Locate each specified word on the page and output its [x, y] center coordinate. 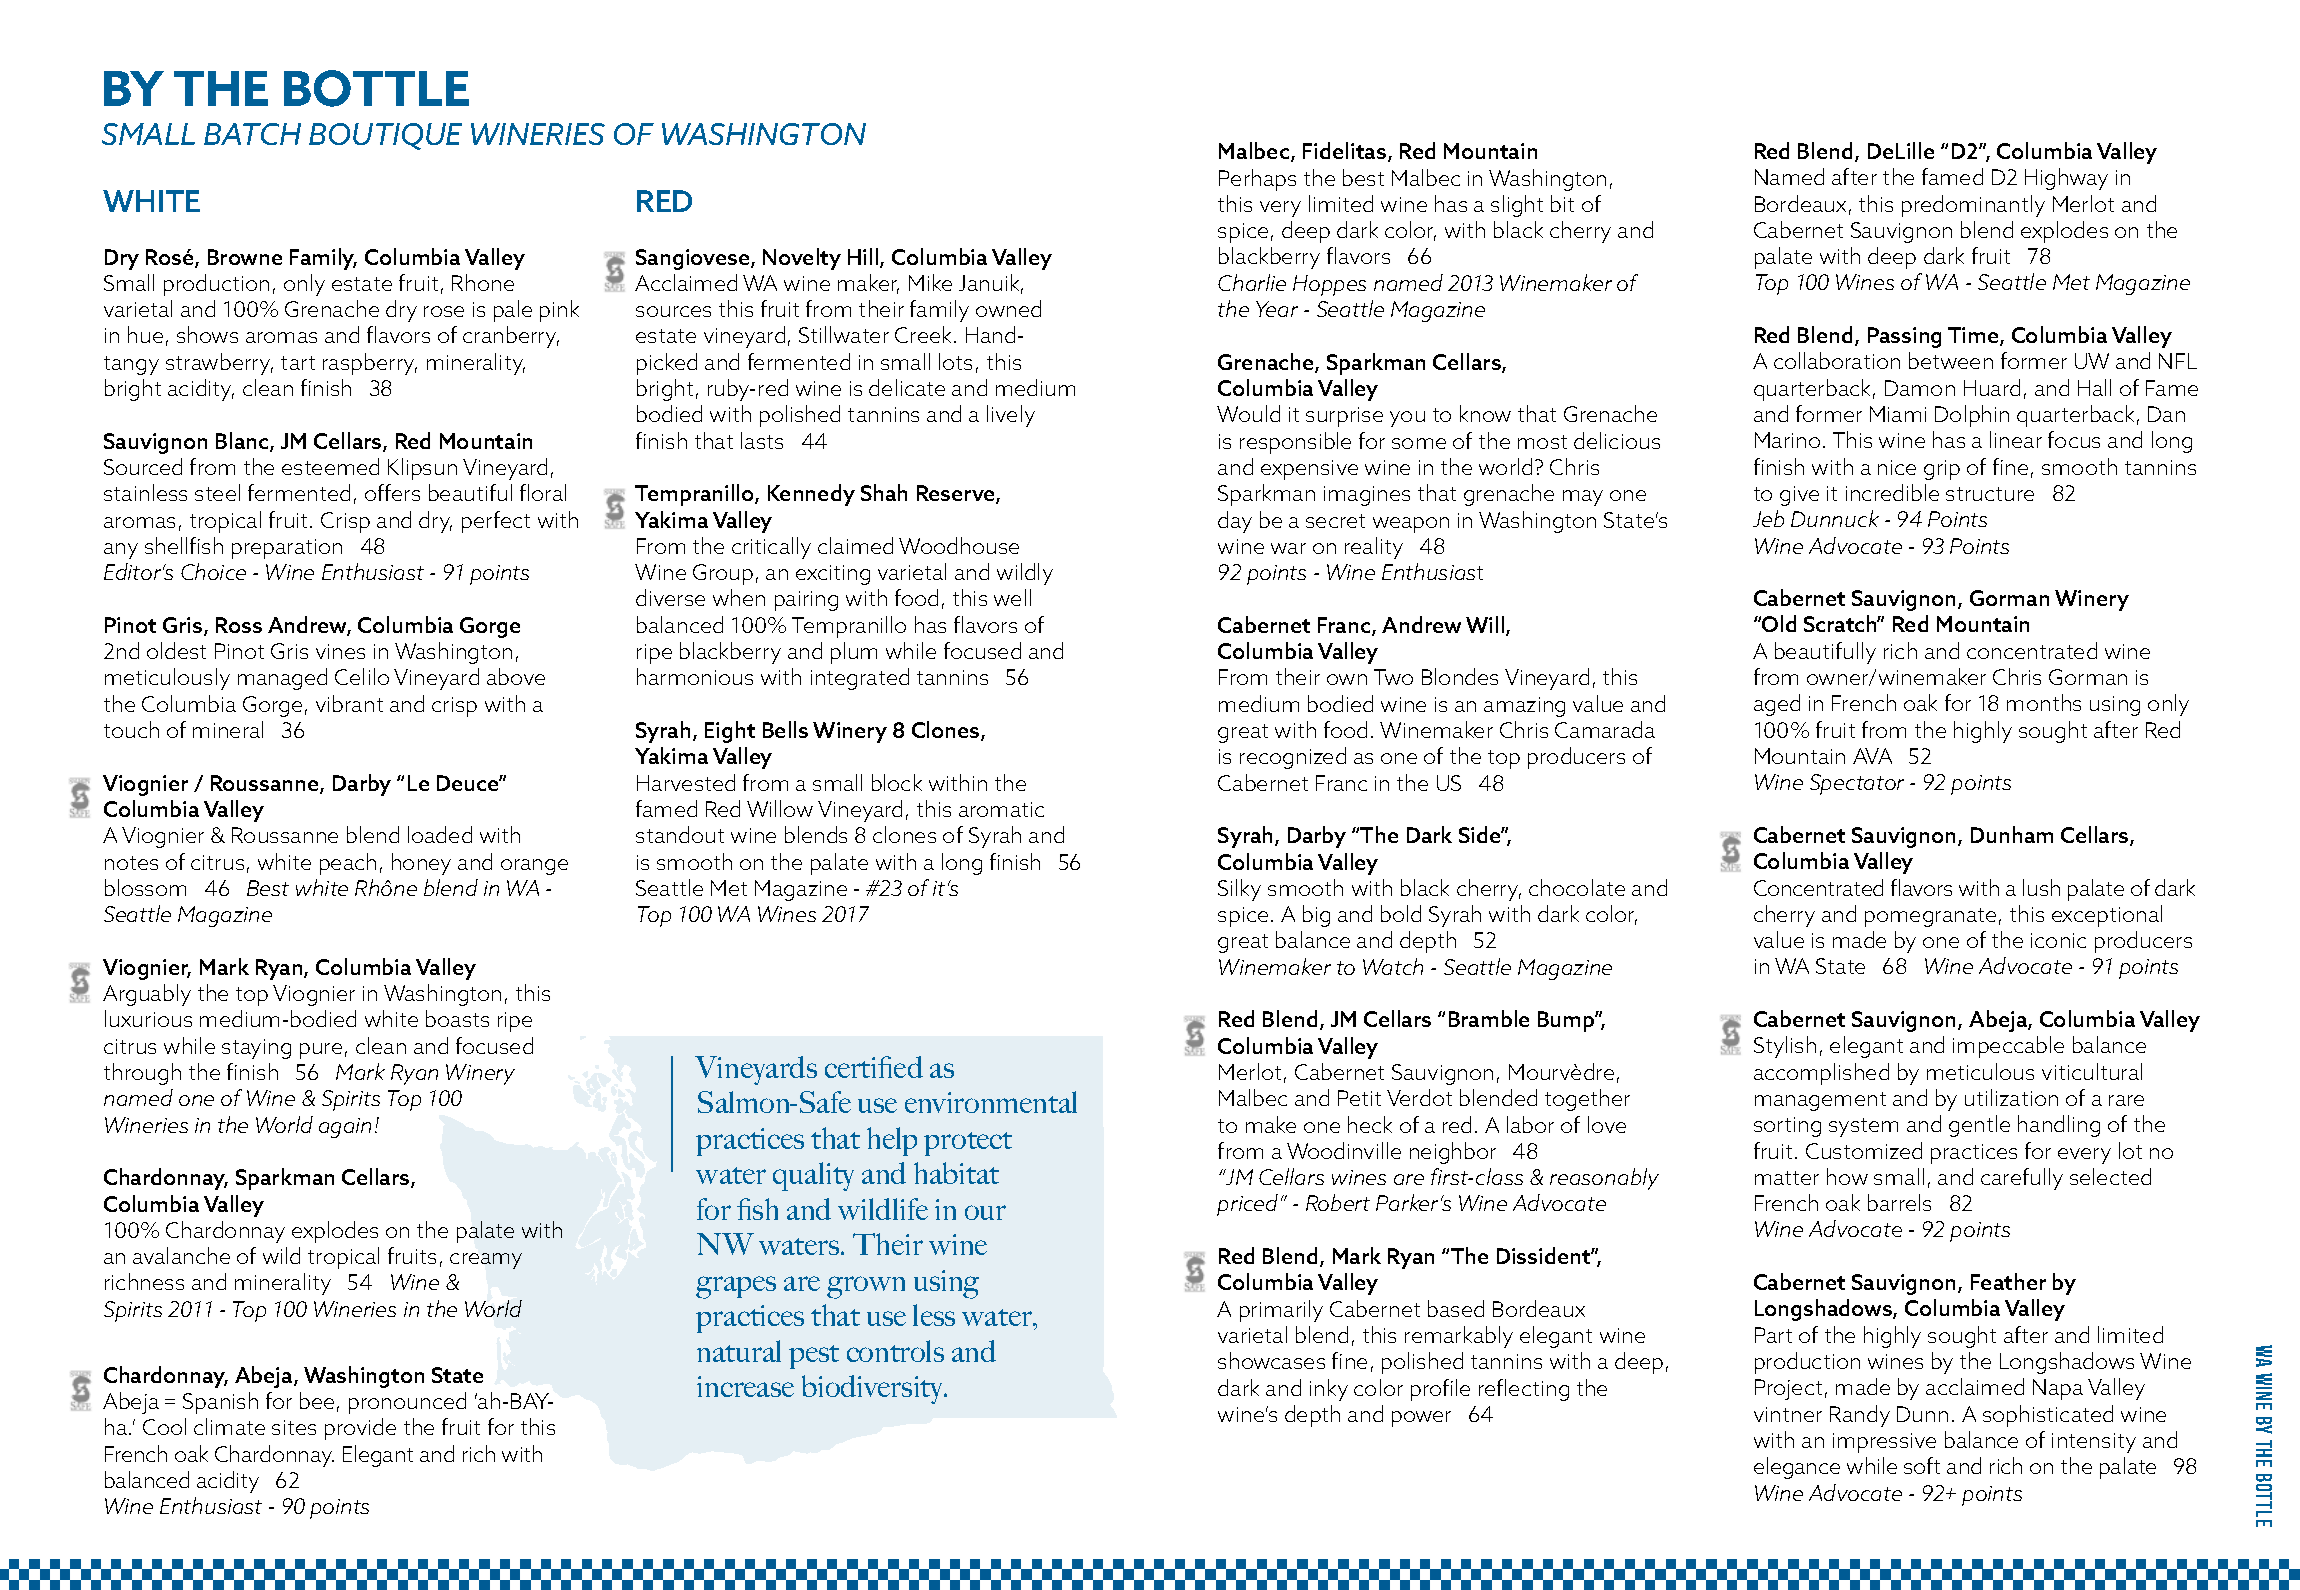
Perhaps [1257, 180]
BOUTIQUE [385, 136]
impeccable [2008, 1047]
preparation [287, 549]
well [1012, 597]
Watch [1393, 966]
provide [360, 1429]
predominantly [1973, 206]
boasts [457, 1018]
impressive [1884, 1443]
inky [1329, 1390]
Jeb [1768, 518]
